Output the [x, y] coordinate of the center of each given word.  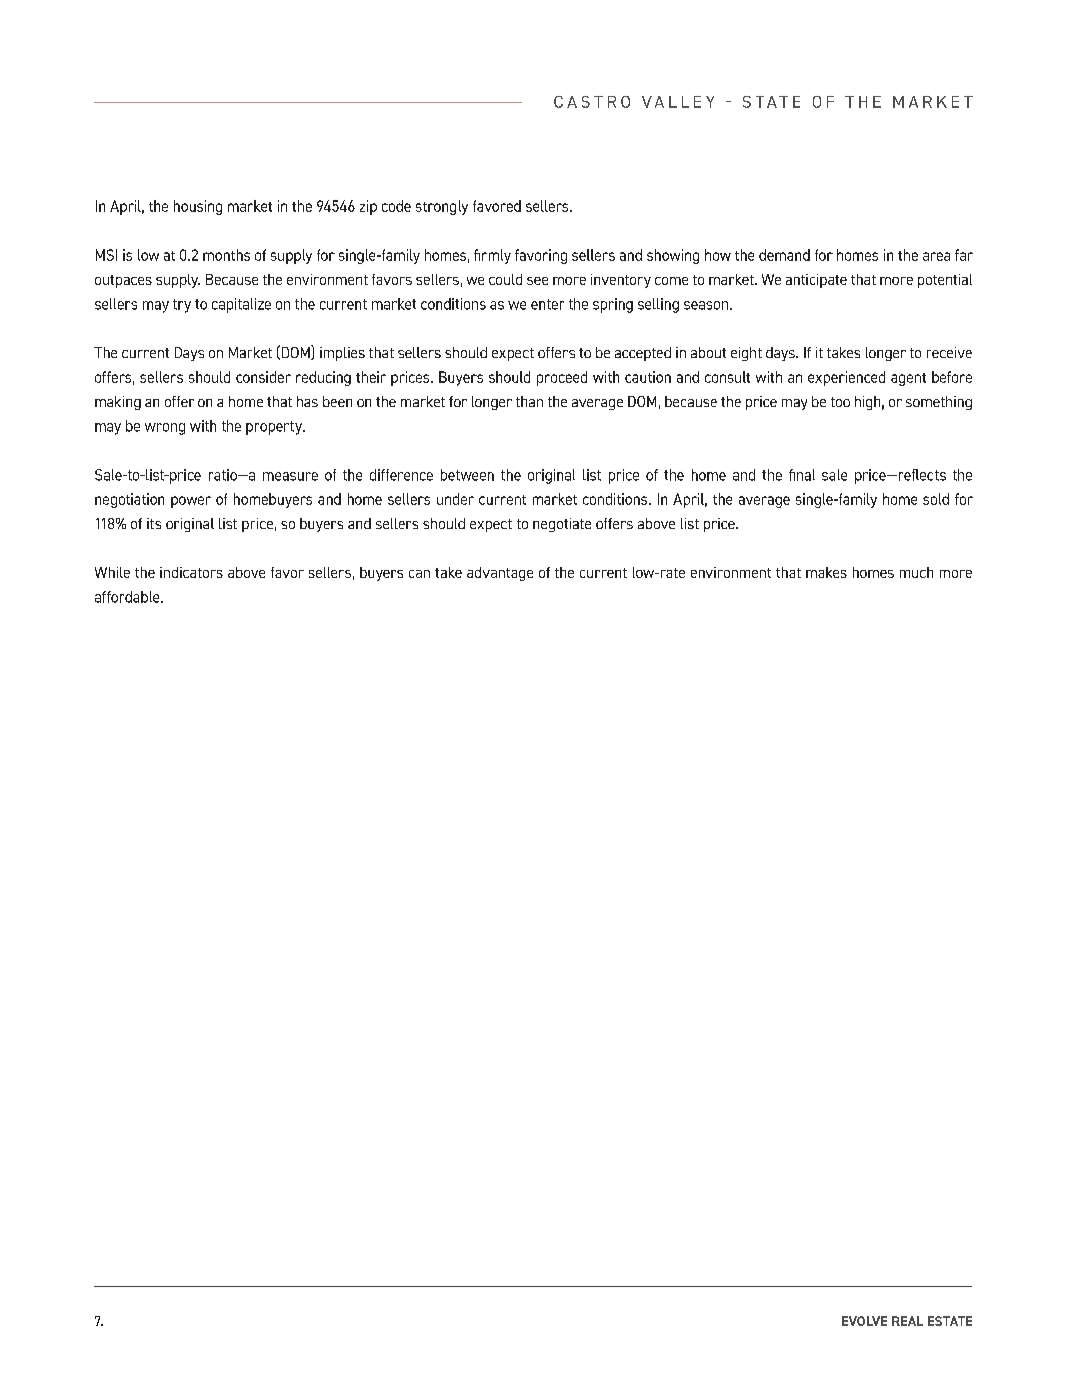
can [419, 574]
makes [826, 572]
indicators [191, 572]
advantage [500, 574]
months [226, 255]
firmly [492, 256]
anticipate [816, 281]
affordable [128, 597]
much [916, 572]
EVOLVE [864, 1321]
